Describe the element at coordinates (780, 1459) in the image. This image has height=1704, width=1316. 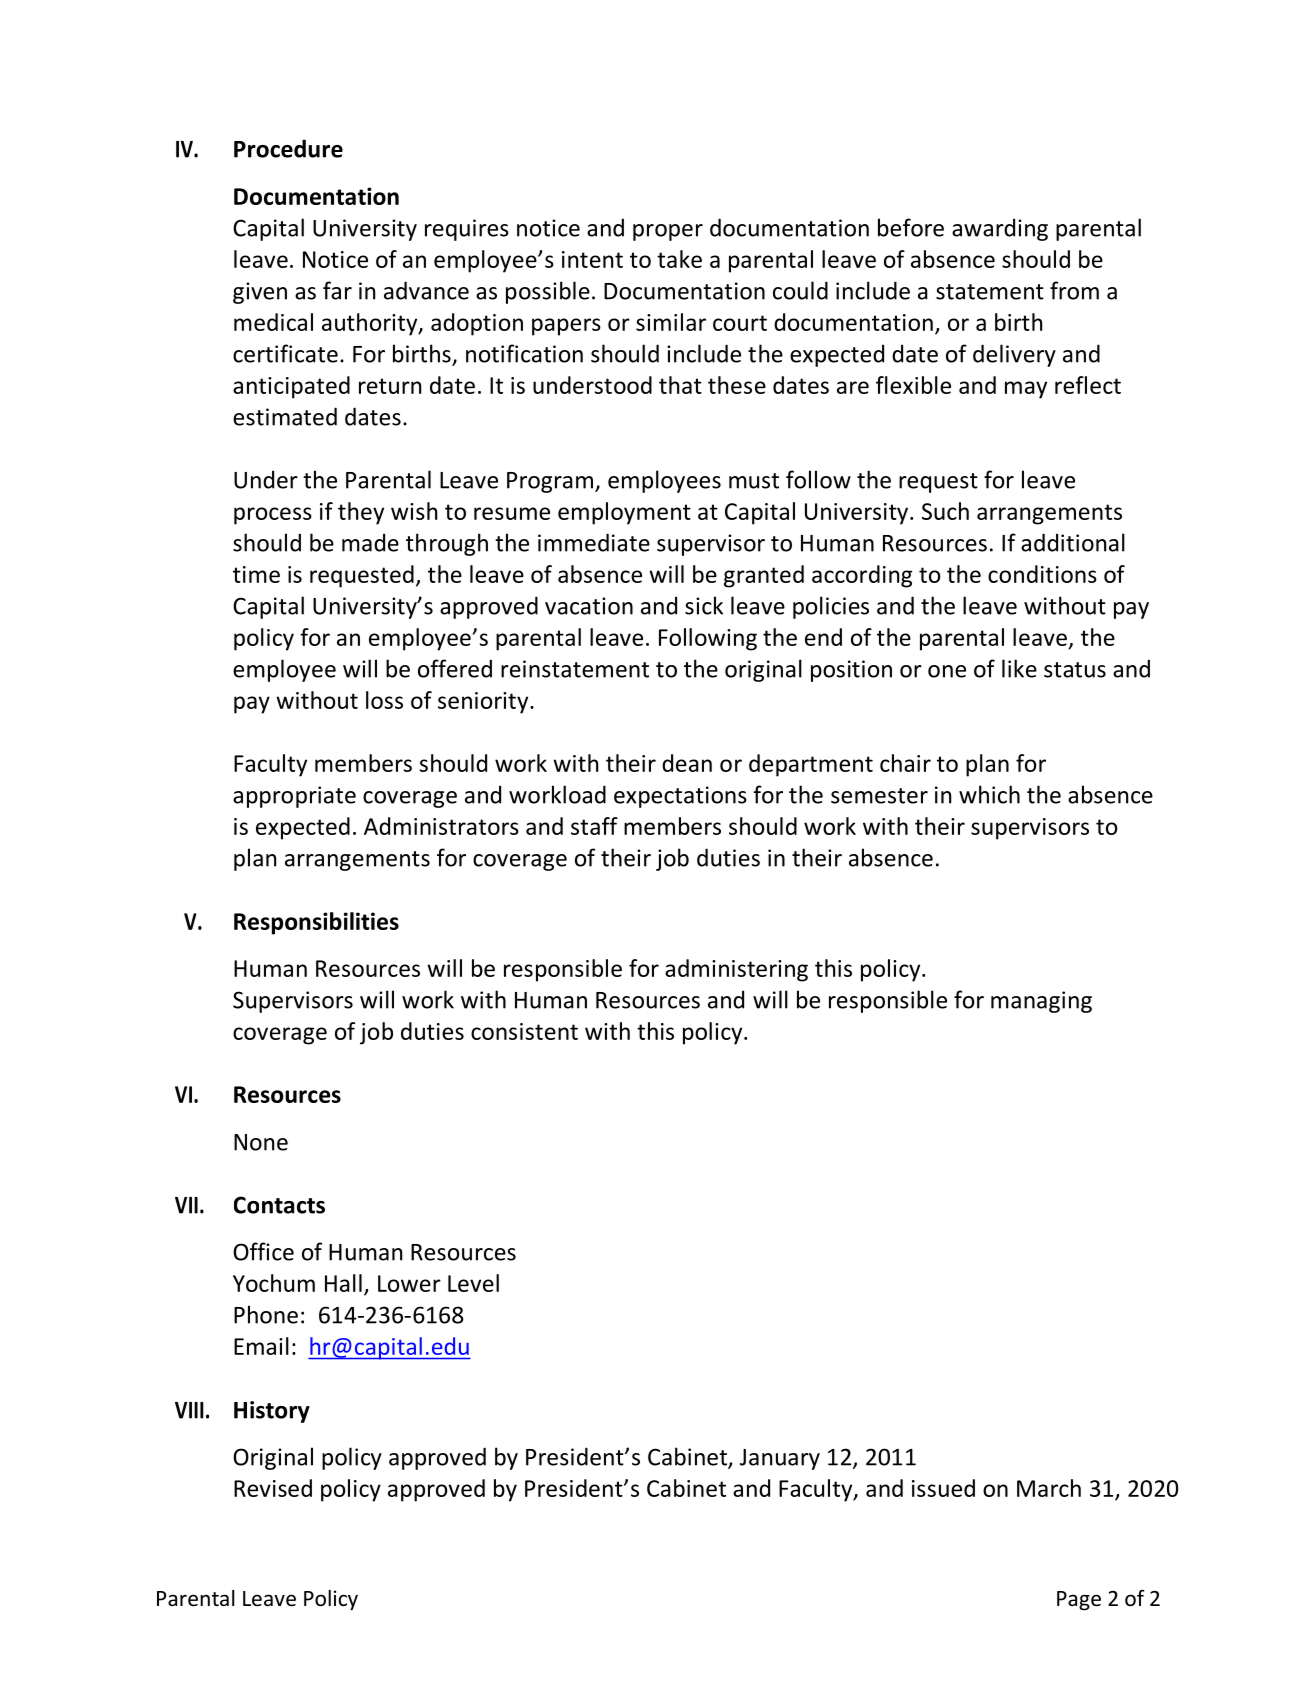
I see `January` at that location.
